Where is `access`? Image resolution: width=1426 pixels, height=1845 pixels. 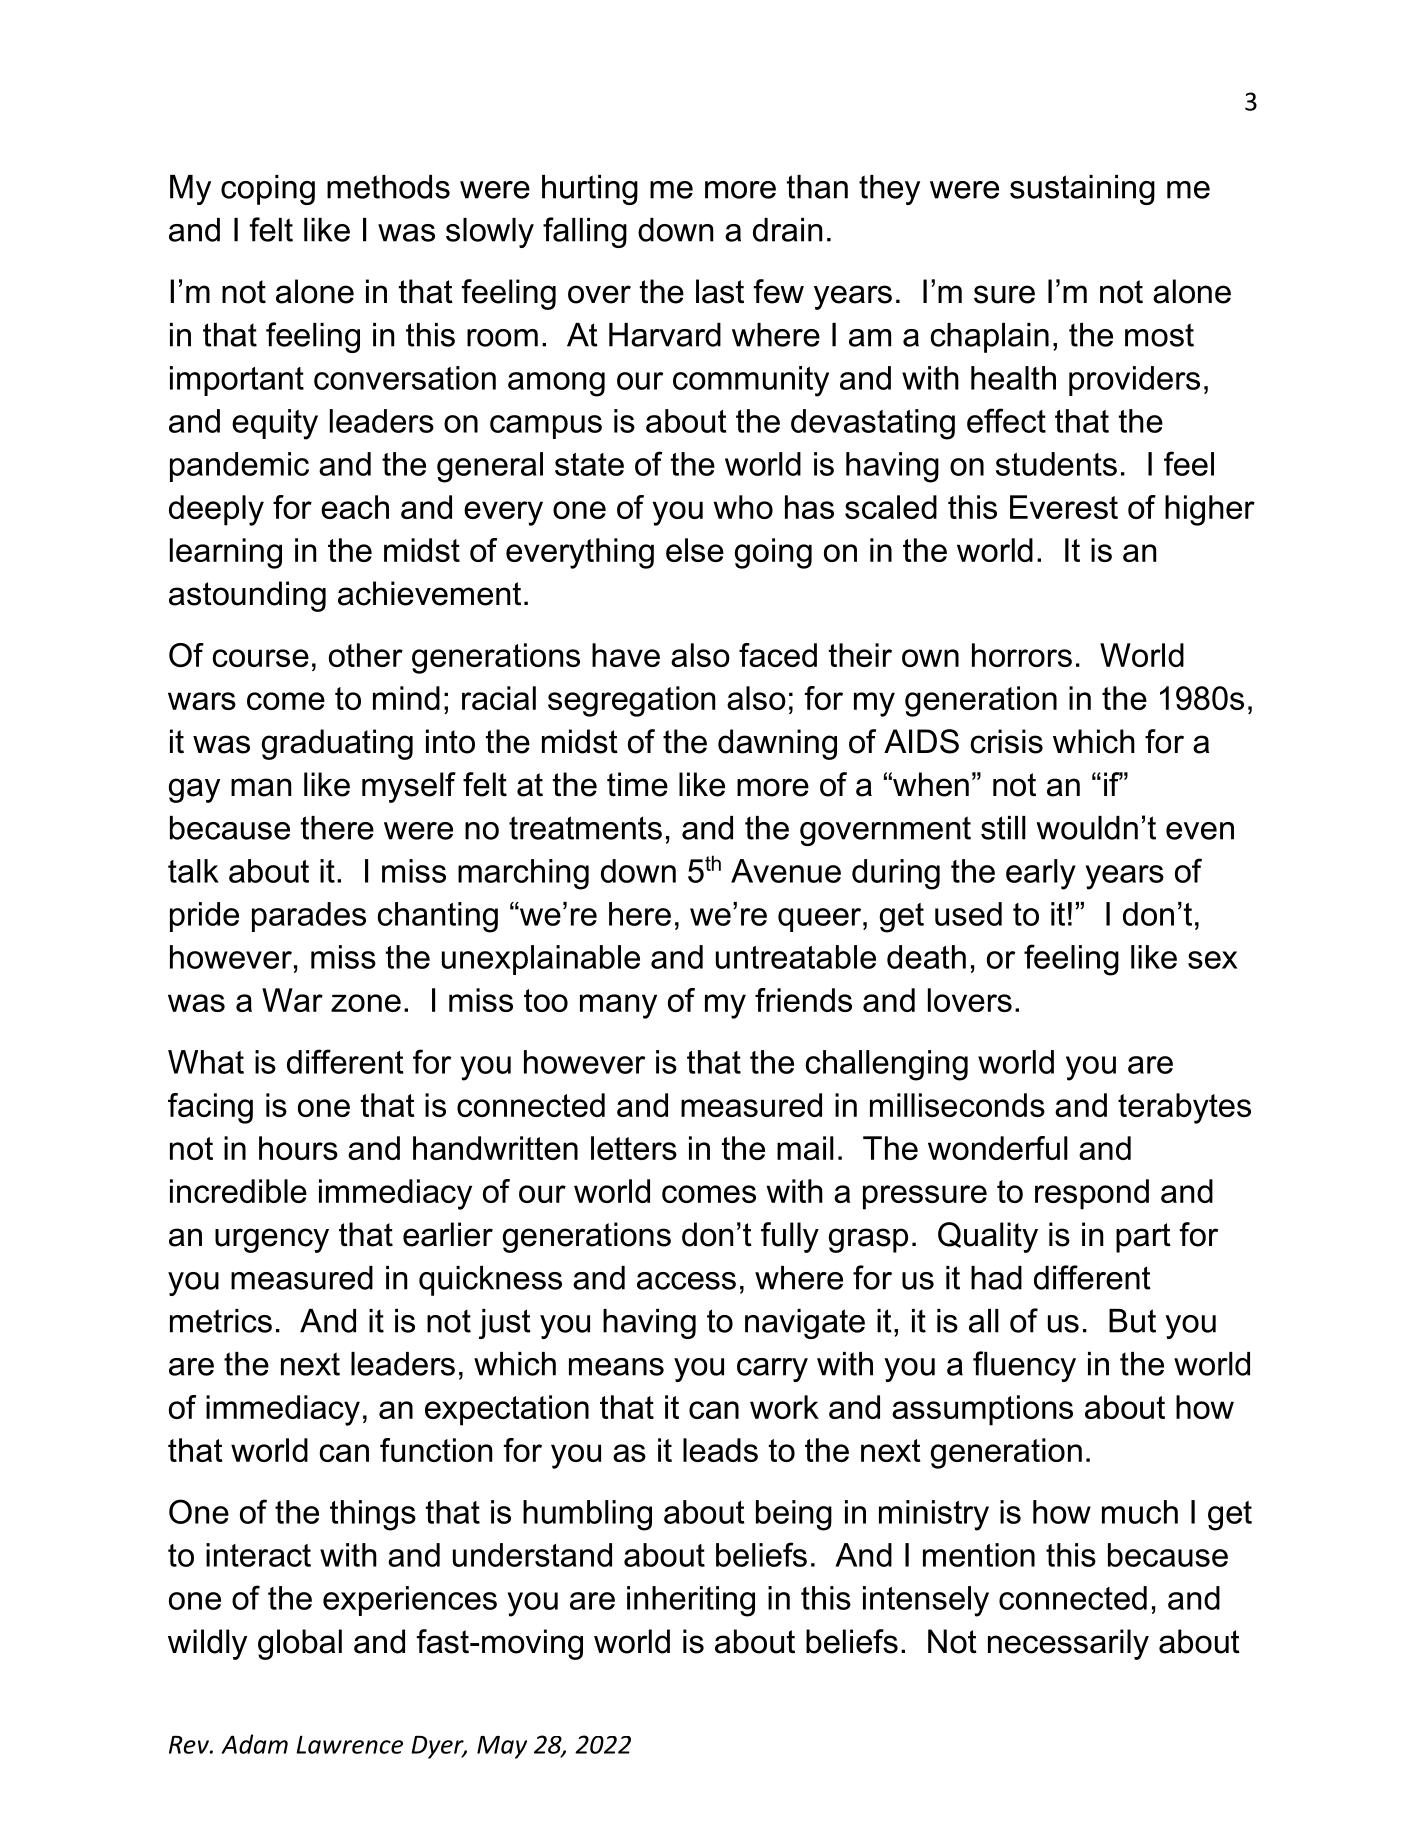 access is located at coordinates (686, 1281).
